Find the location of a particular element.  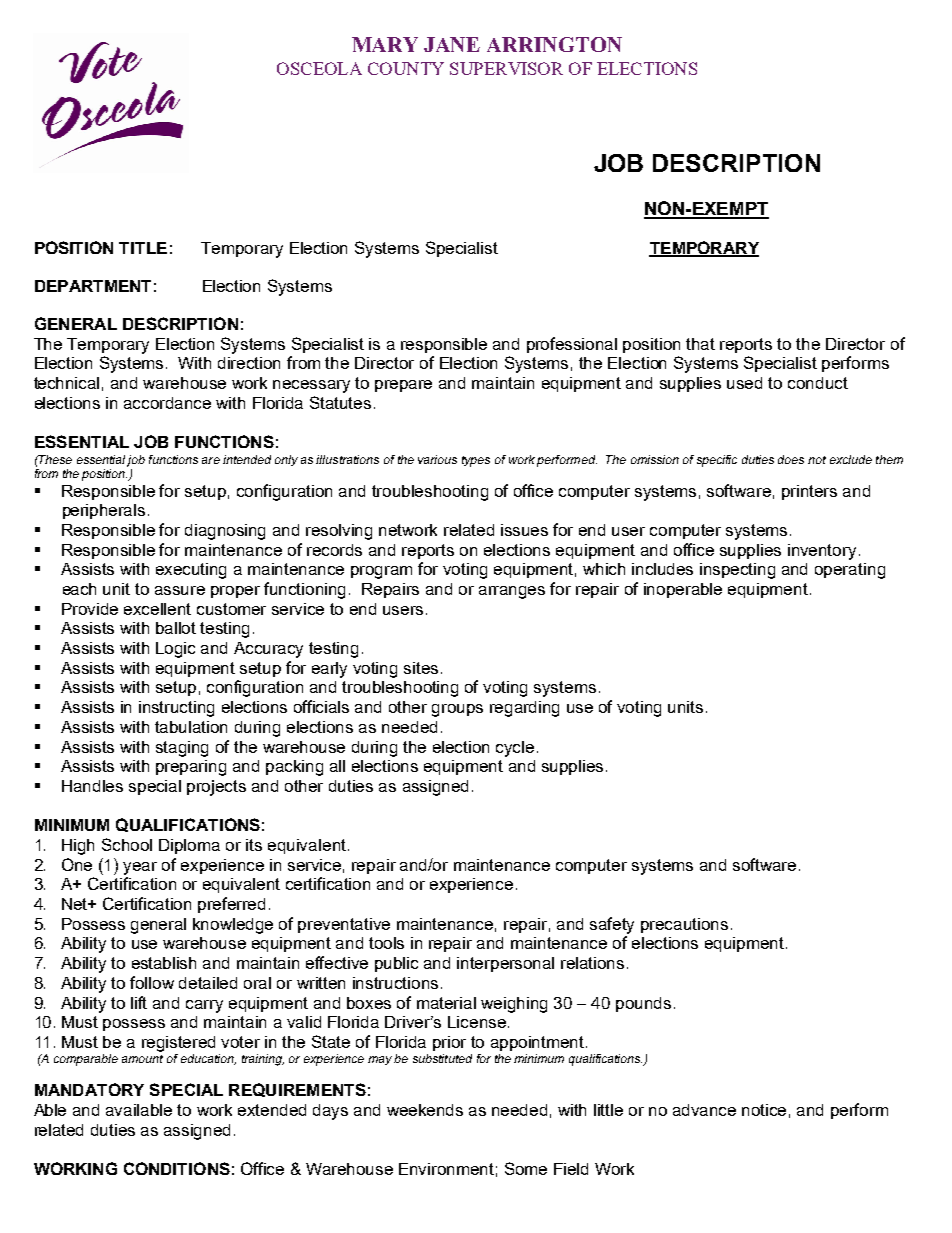

arranges is located at coordinates (512, 592).
